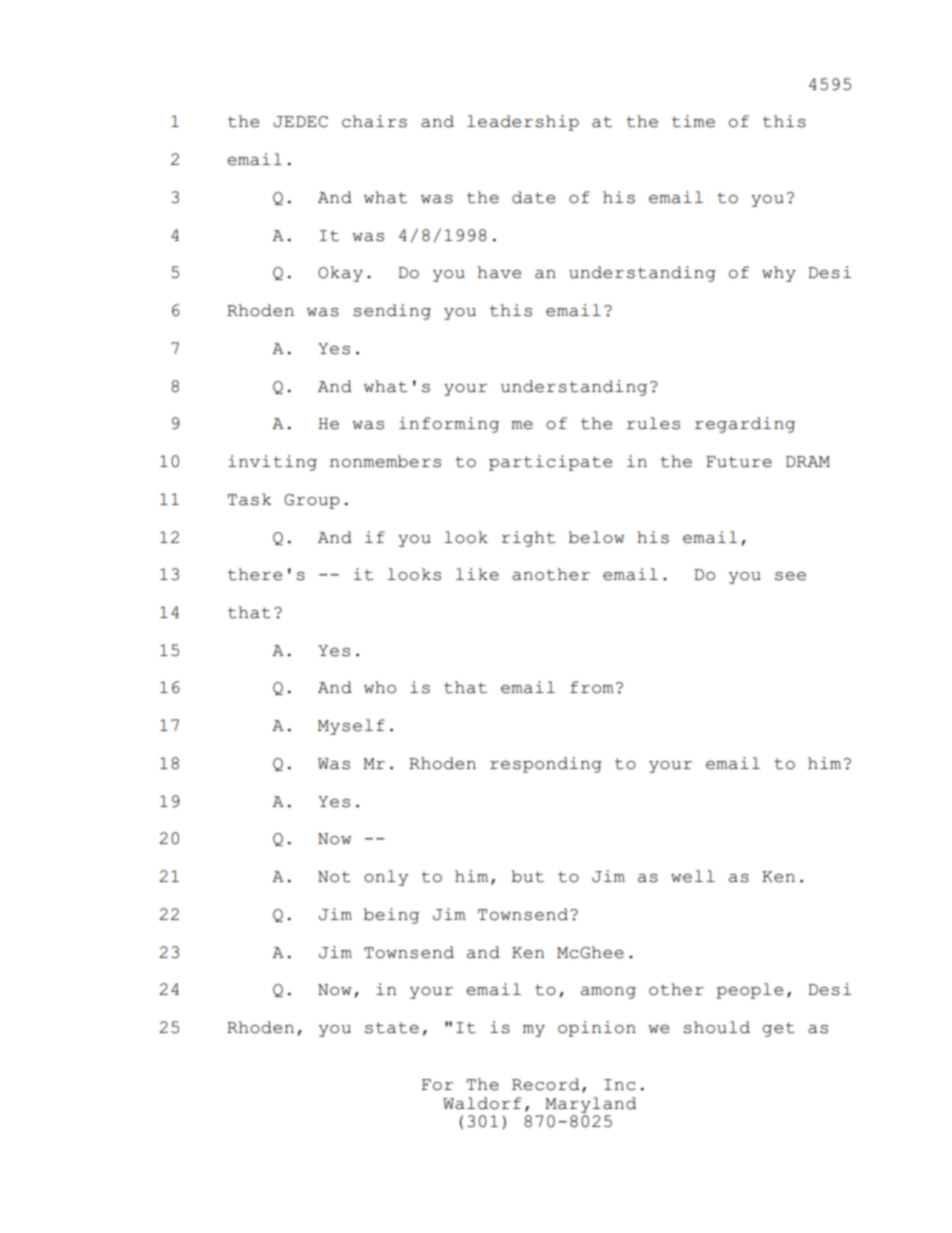 Image resolution: width=952 pixels, height=1233 pixels. What do you see at coordinates (523, 123) in the screenshot?
I see `leadership` at bounding box center [523, 123].
